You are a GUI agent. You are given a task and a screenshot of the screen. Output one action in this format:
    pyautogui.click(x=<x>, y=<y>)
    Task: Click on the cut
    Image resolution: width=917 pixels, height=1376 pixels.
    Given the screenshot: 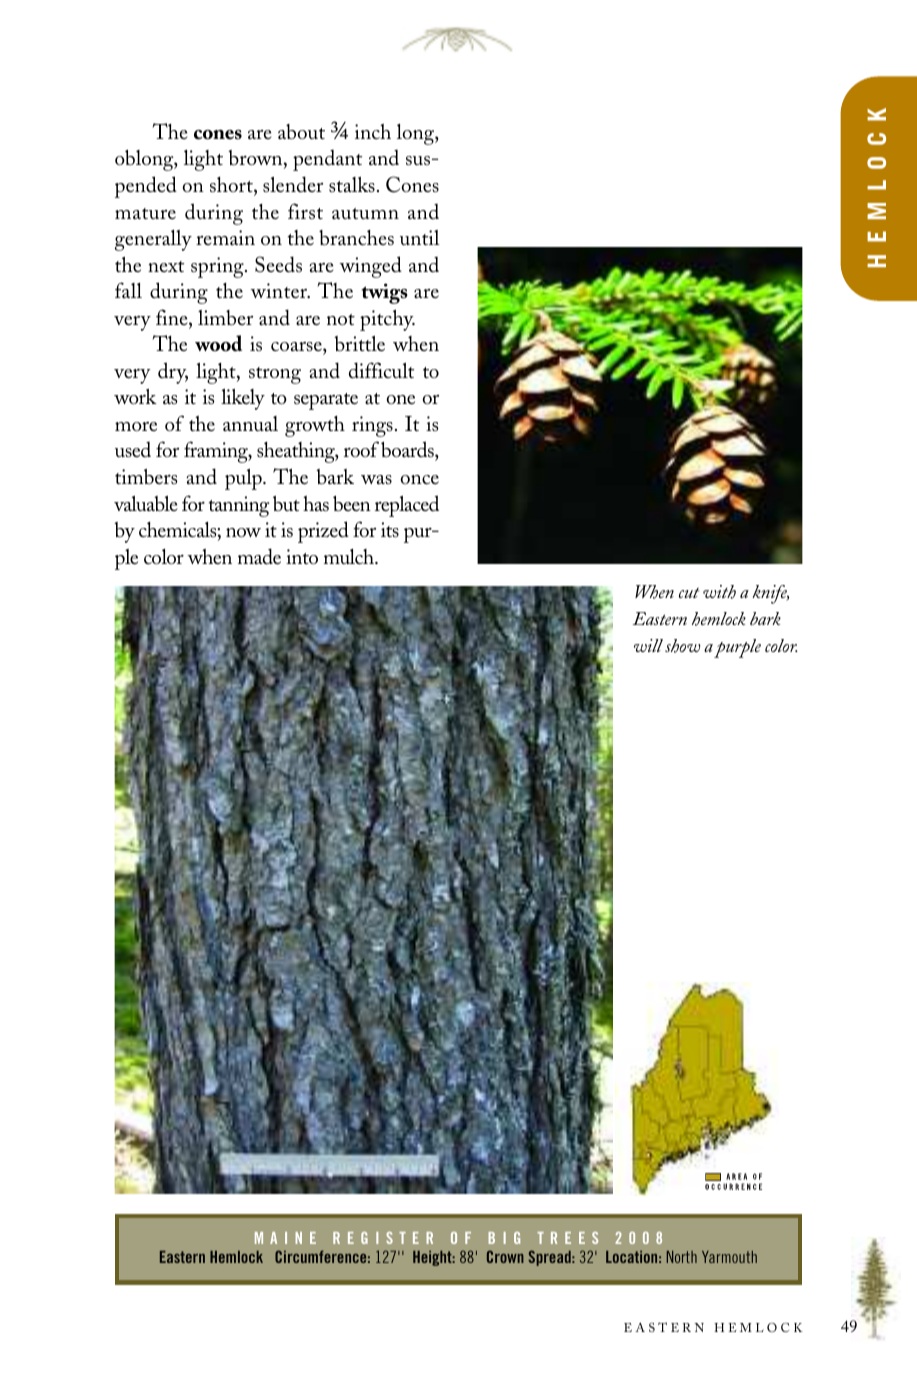 What is the action you would take?
    pyautogui.click(x=689, y=593)
